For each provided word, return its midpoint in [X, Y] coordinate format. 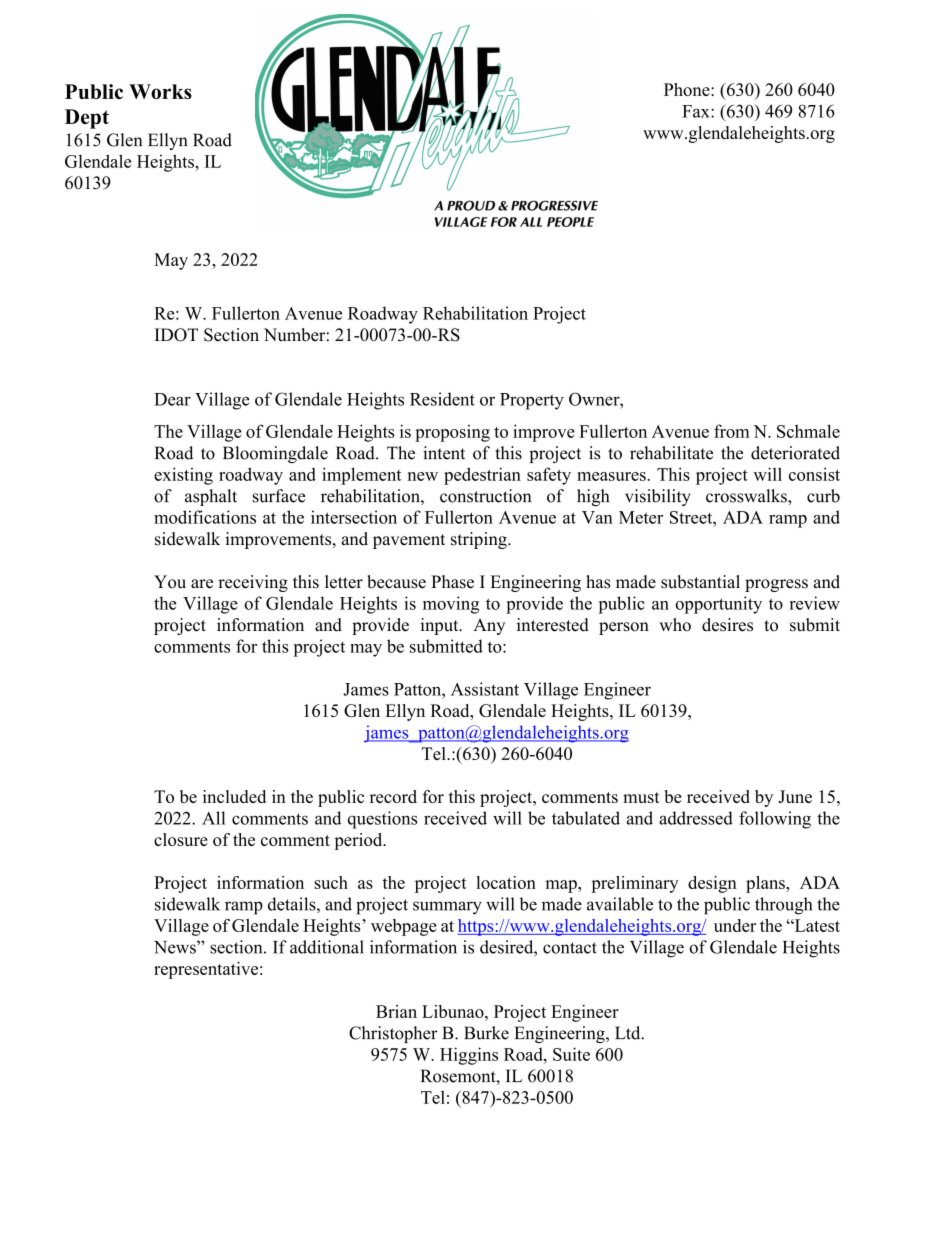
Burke [486, 1033]
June [795, 796]
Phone [688, 89]
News [176, 947]
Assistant [485, 689]
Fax [697, 111]
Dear [172, 399]
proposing [452, 433]
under [735, 925]
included [234, 796]
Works [160, 91]
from [732, 431]
